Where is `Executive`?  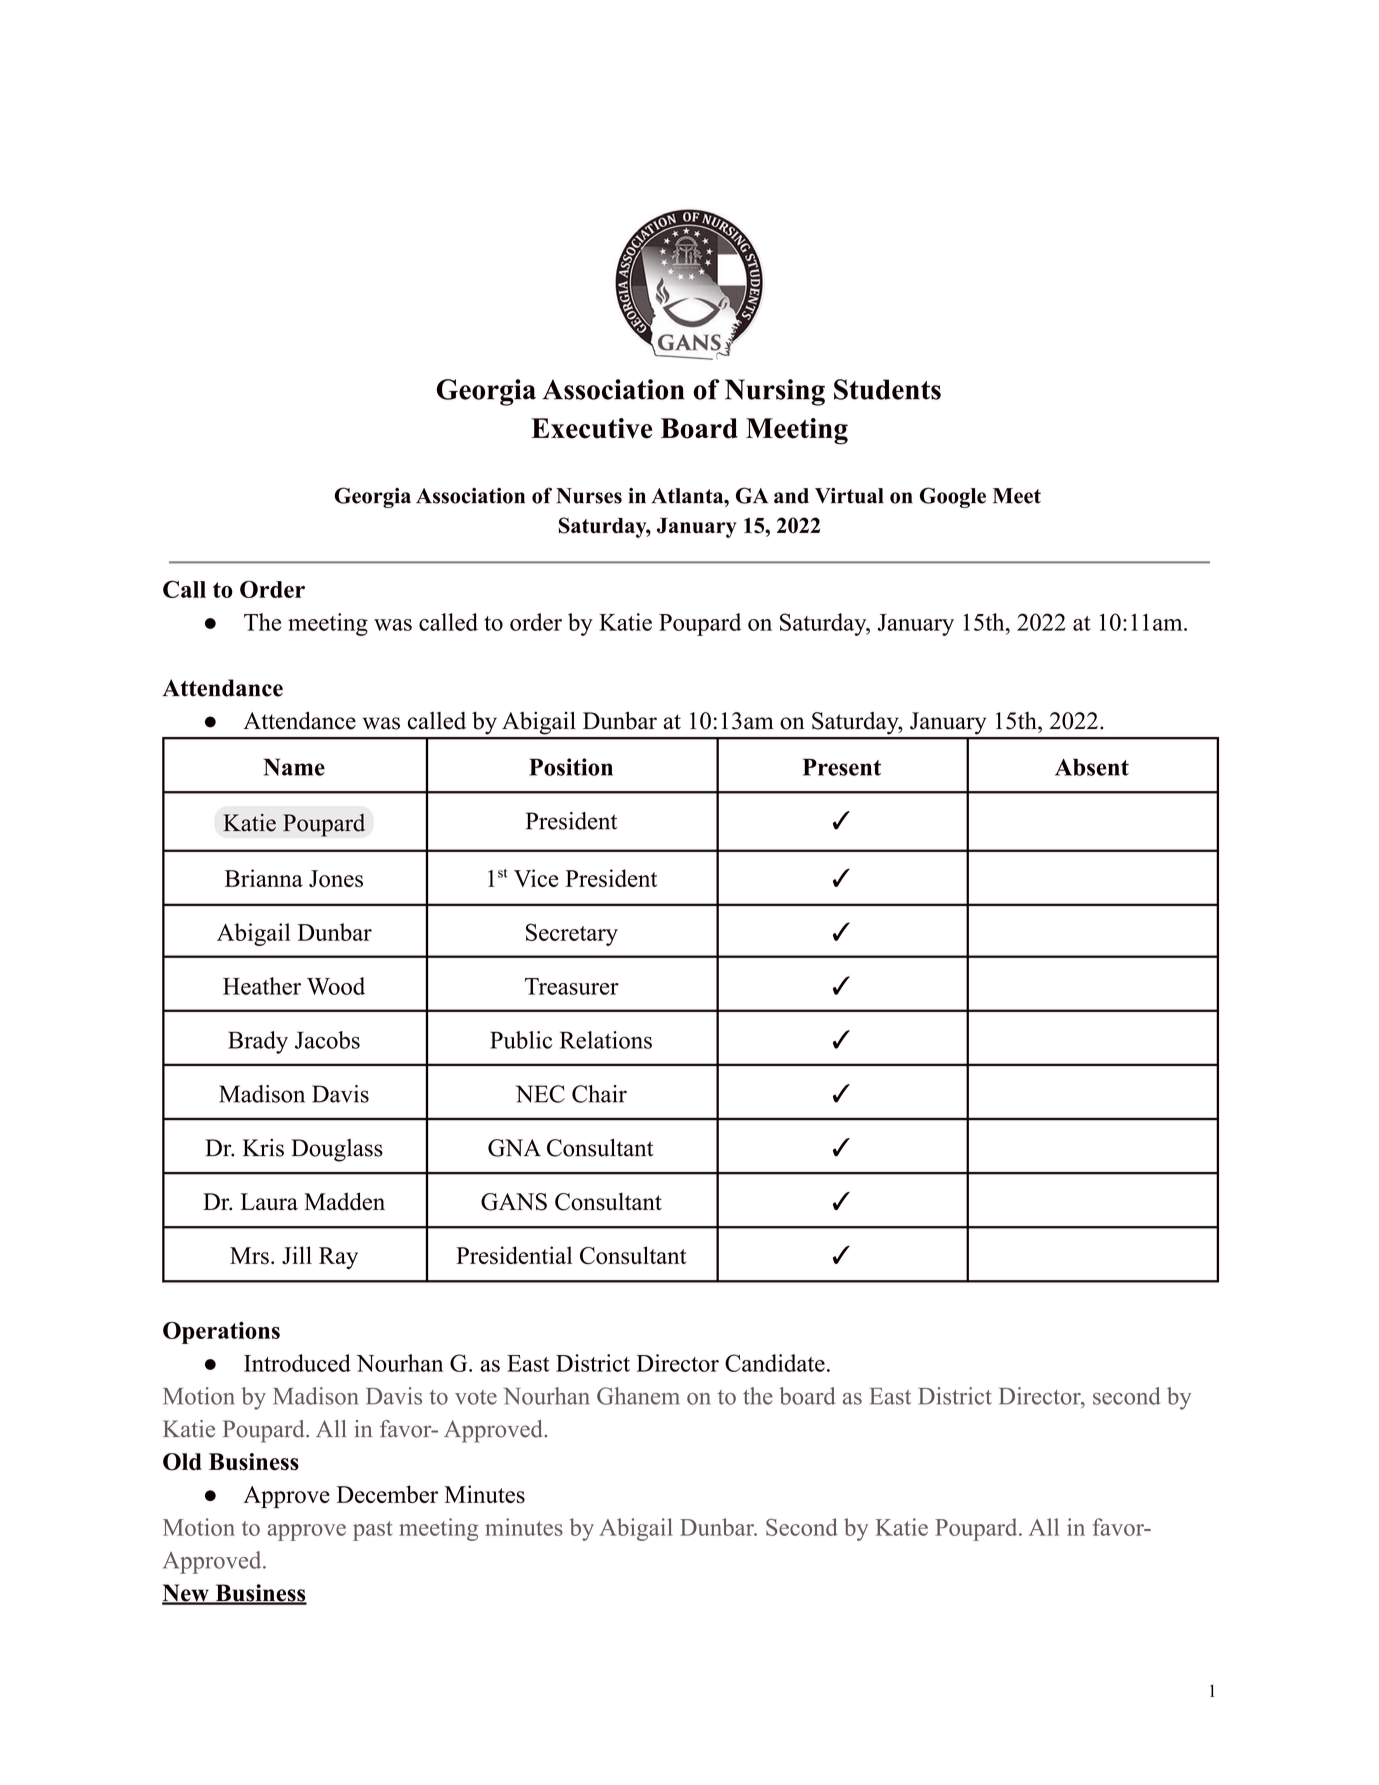 Executive is located at coordinates (591, 428).
